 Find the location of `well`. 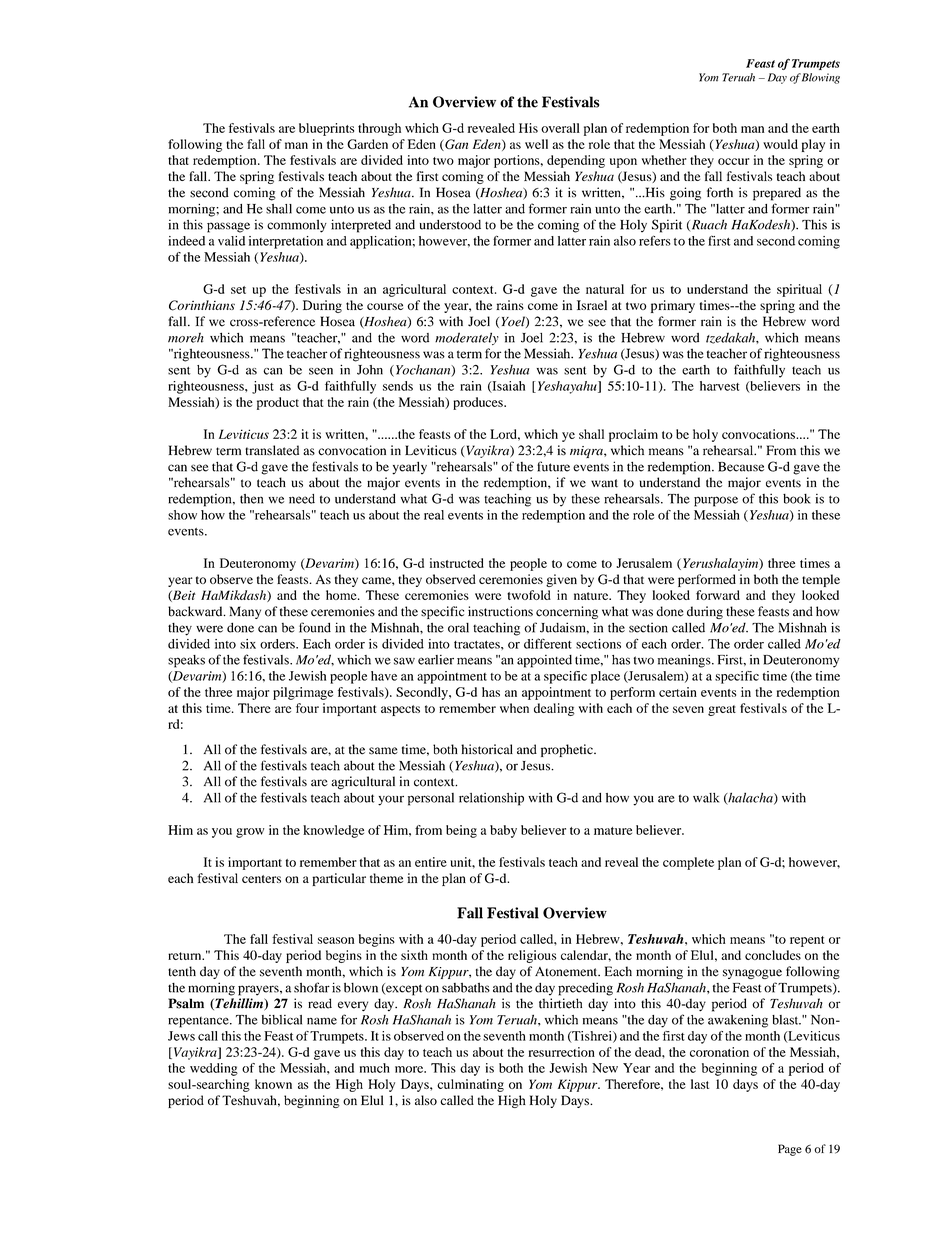

well is located at coordinates (536, 144).
